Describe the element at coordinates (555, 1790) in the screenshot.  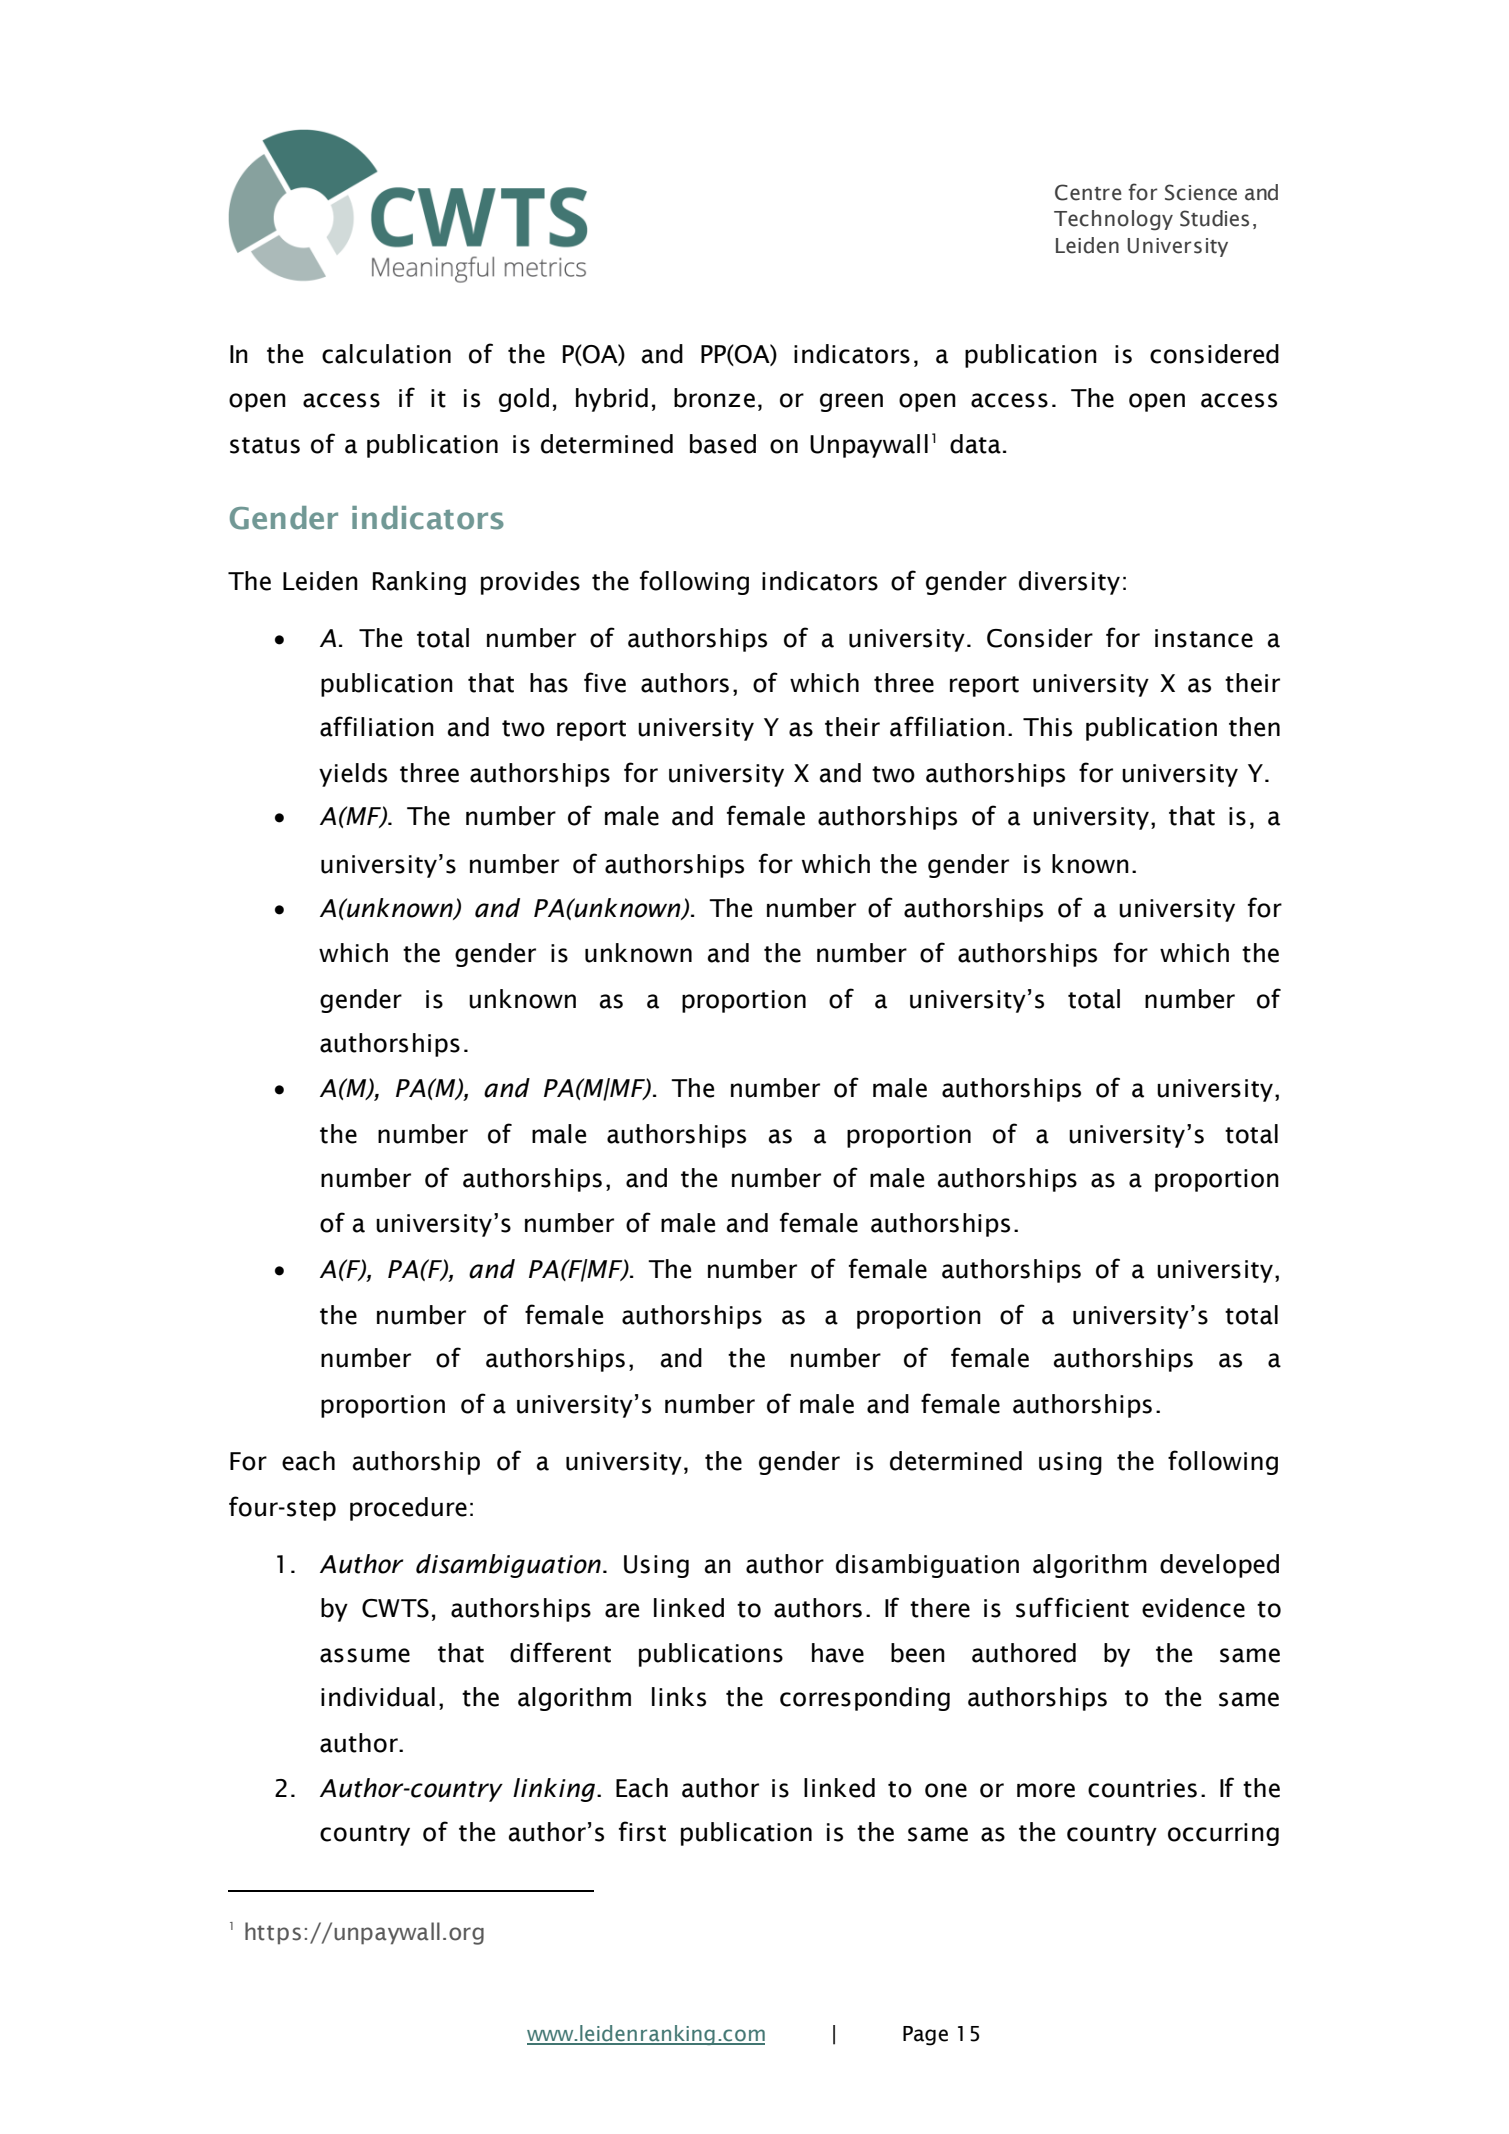
I see `linking` at that location.
